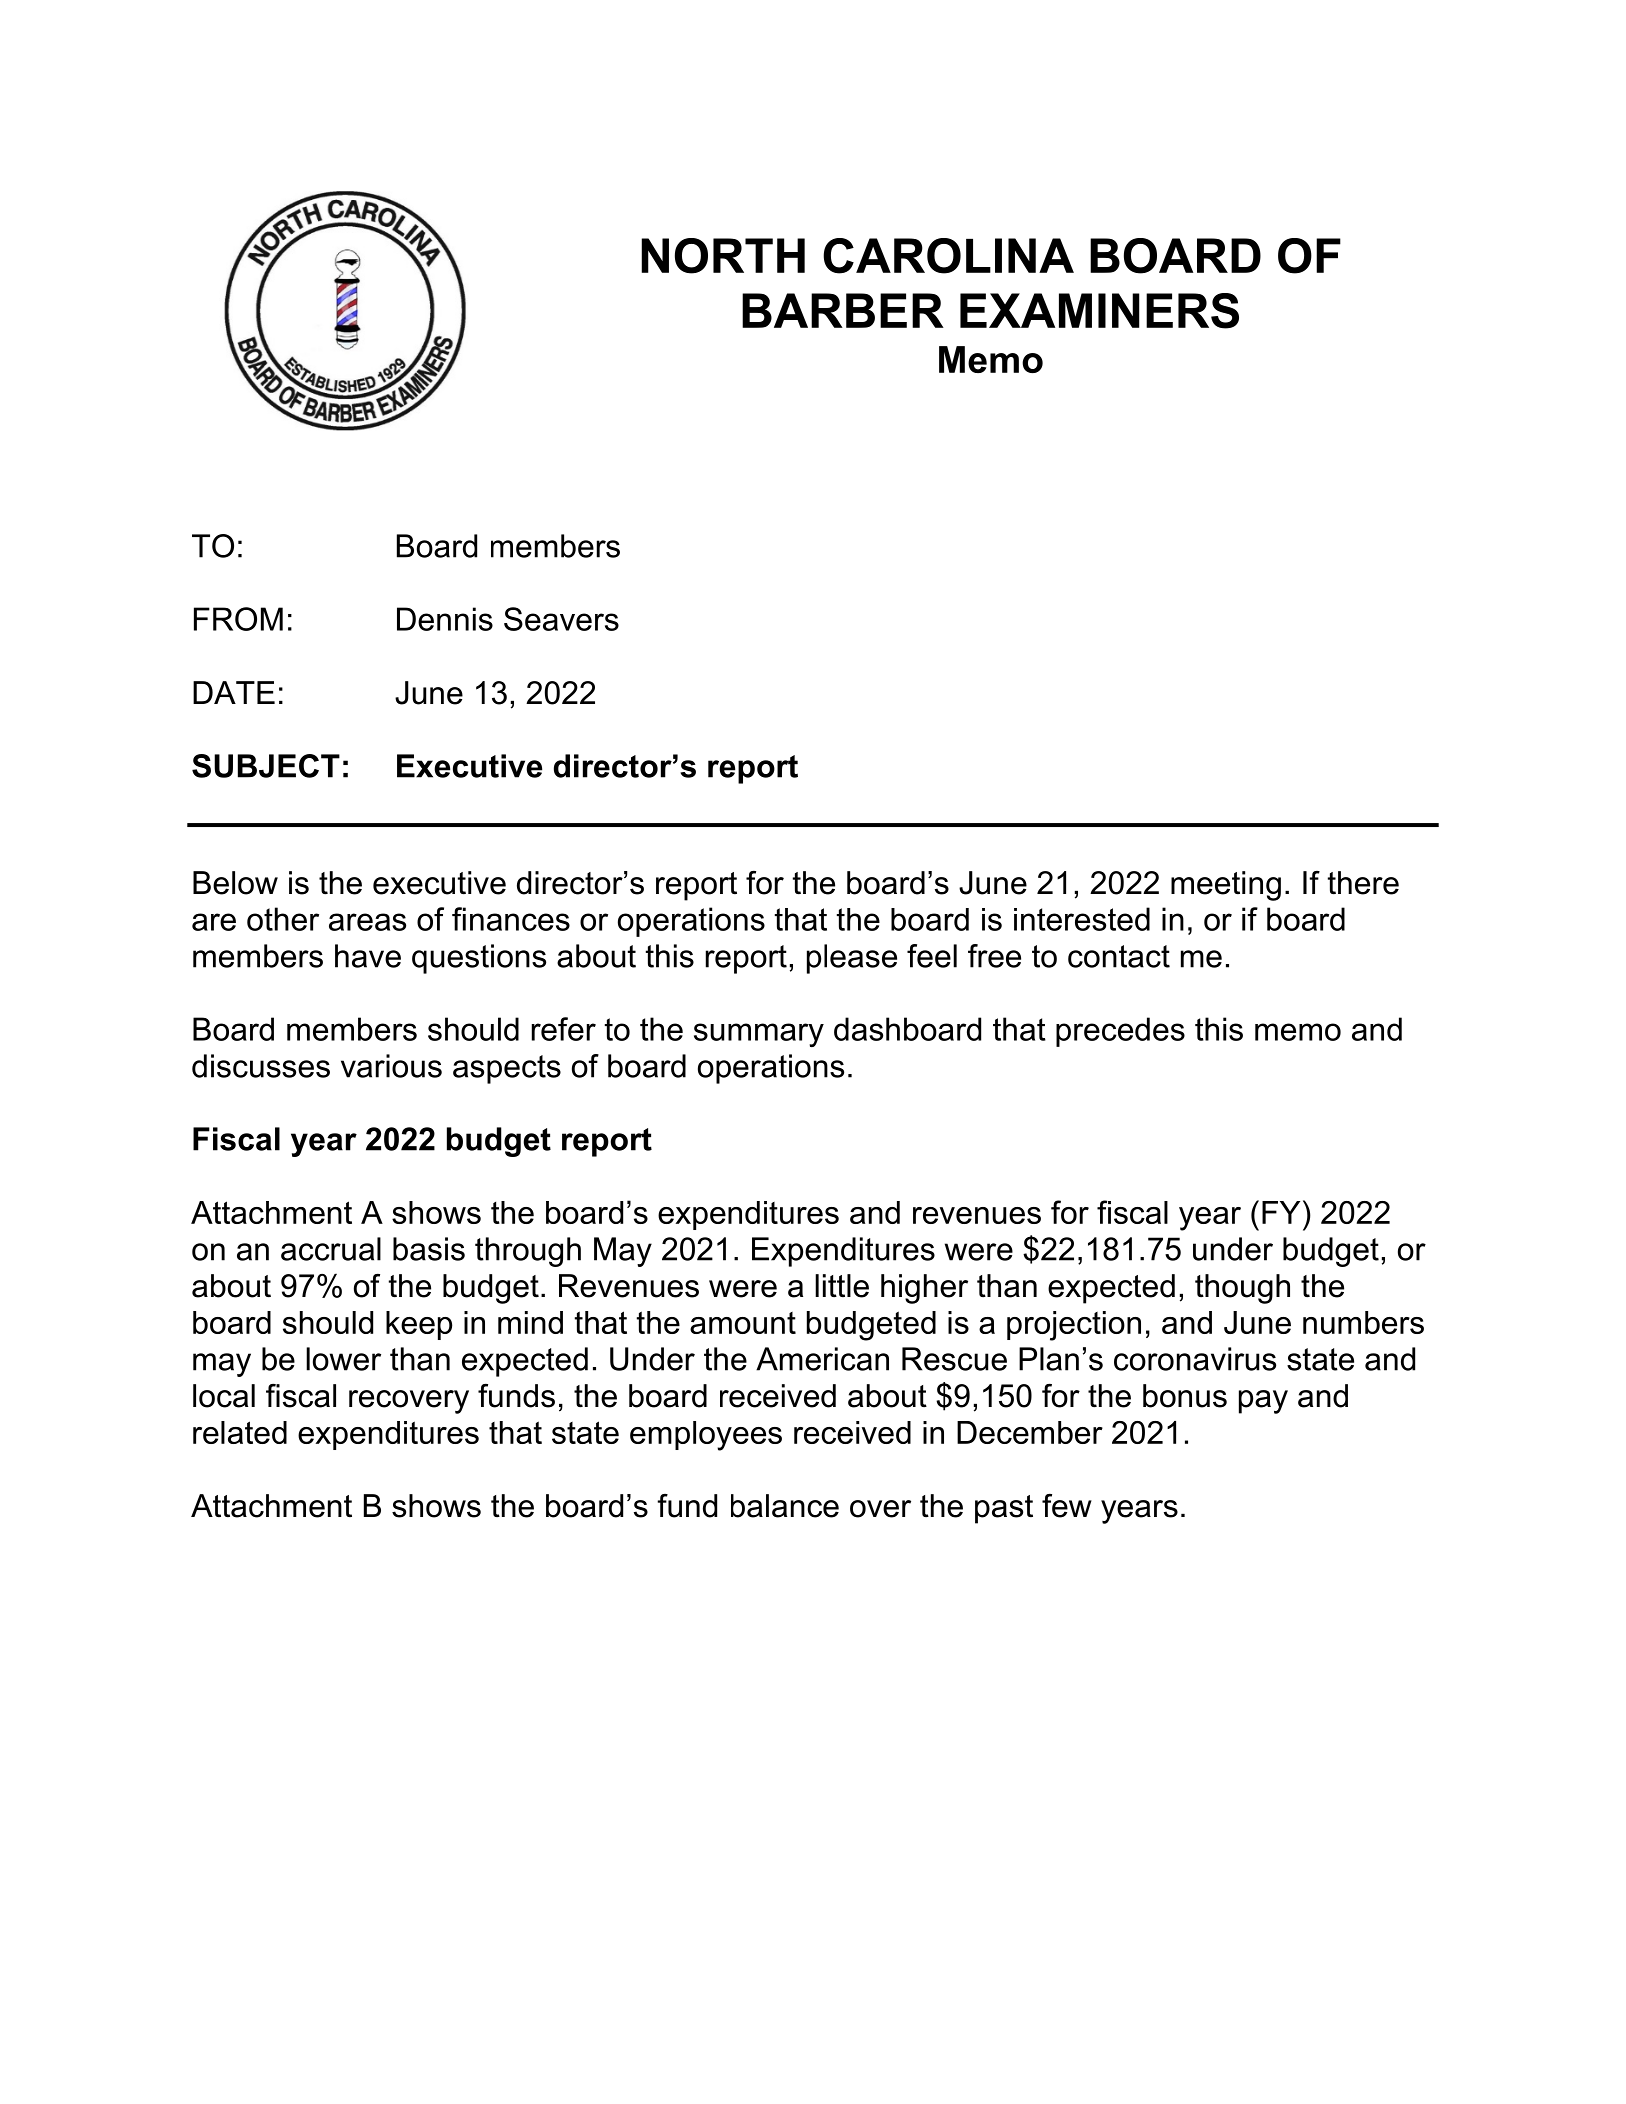 Image resolution: width=1626 pixels, height=2104 pixels. Describe the element at coordinates (1099, 311) in the screenshot. I see `EXAMINERS` at that location.
